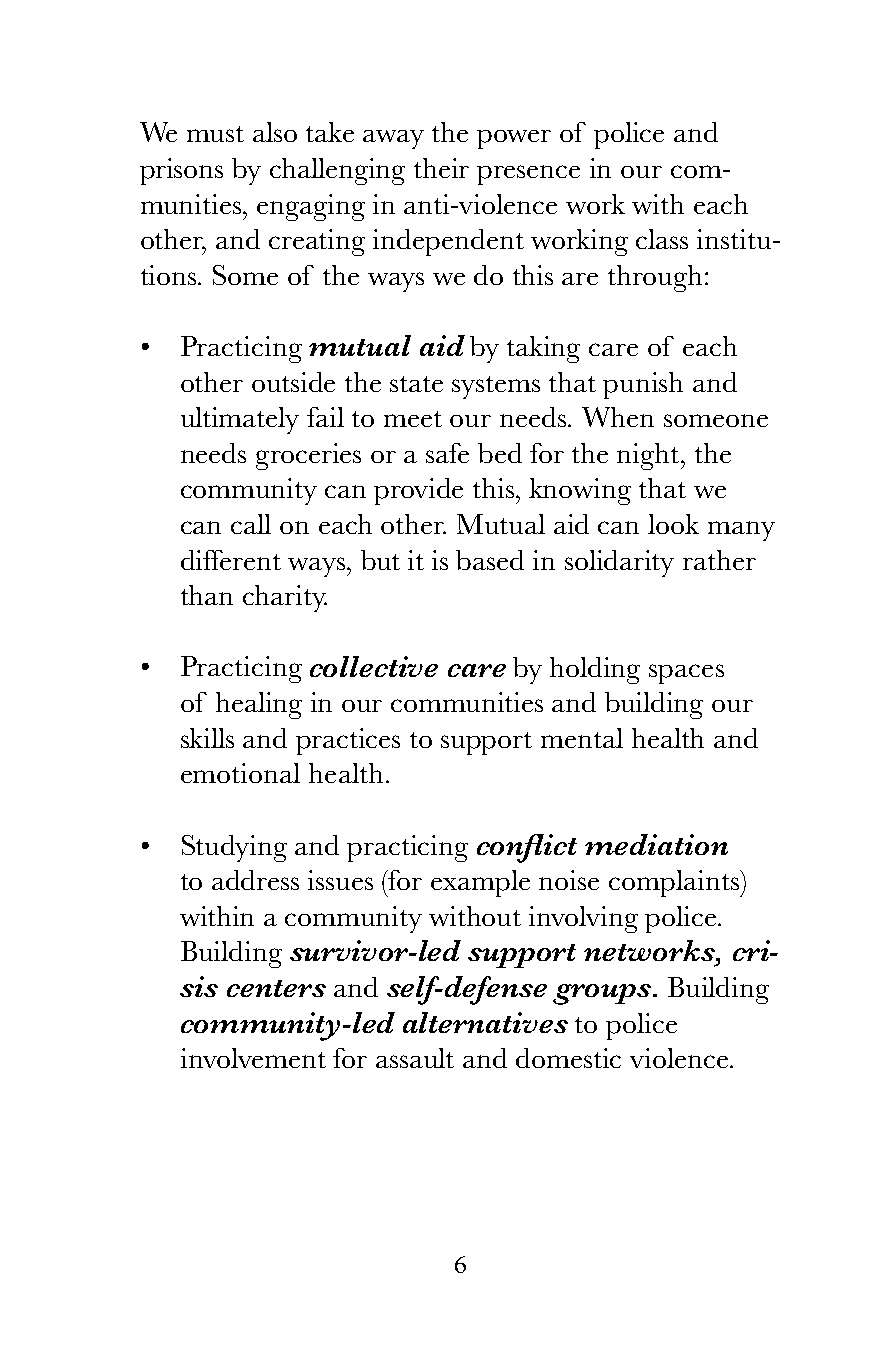  I want to click on class, so click(662, 239).
